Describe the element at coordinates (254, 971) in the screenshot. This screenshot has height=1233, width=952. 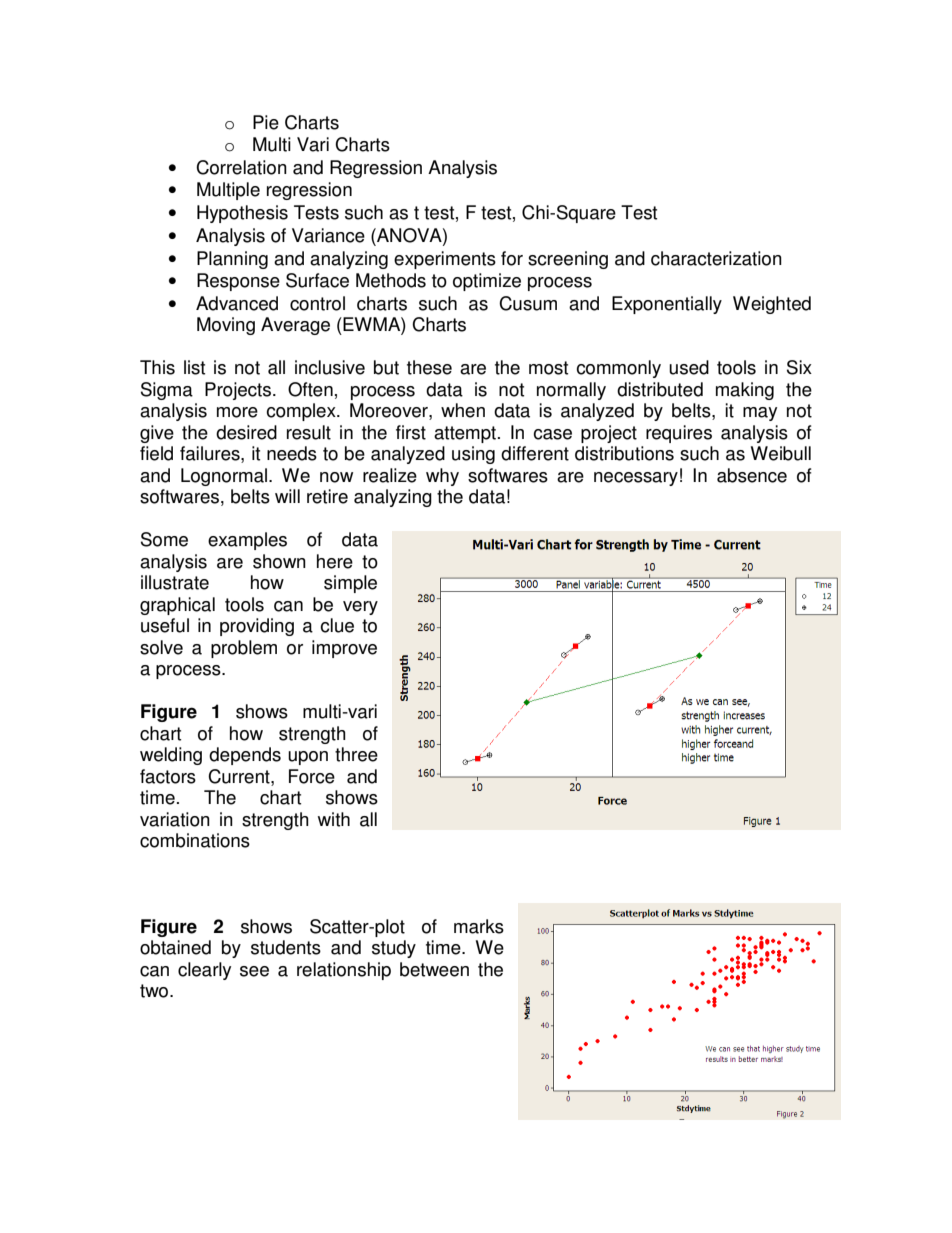
I see `see` at that location.
